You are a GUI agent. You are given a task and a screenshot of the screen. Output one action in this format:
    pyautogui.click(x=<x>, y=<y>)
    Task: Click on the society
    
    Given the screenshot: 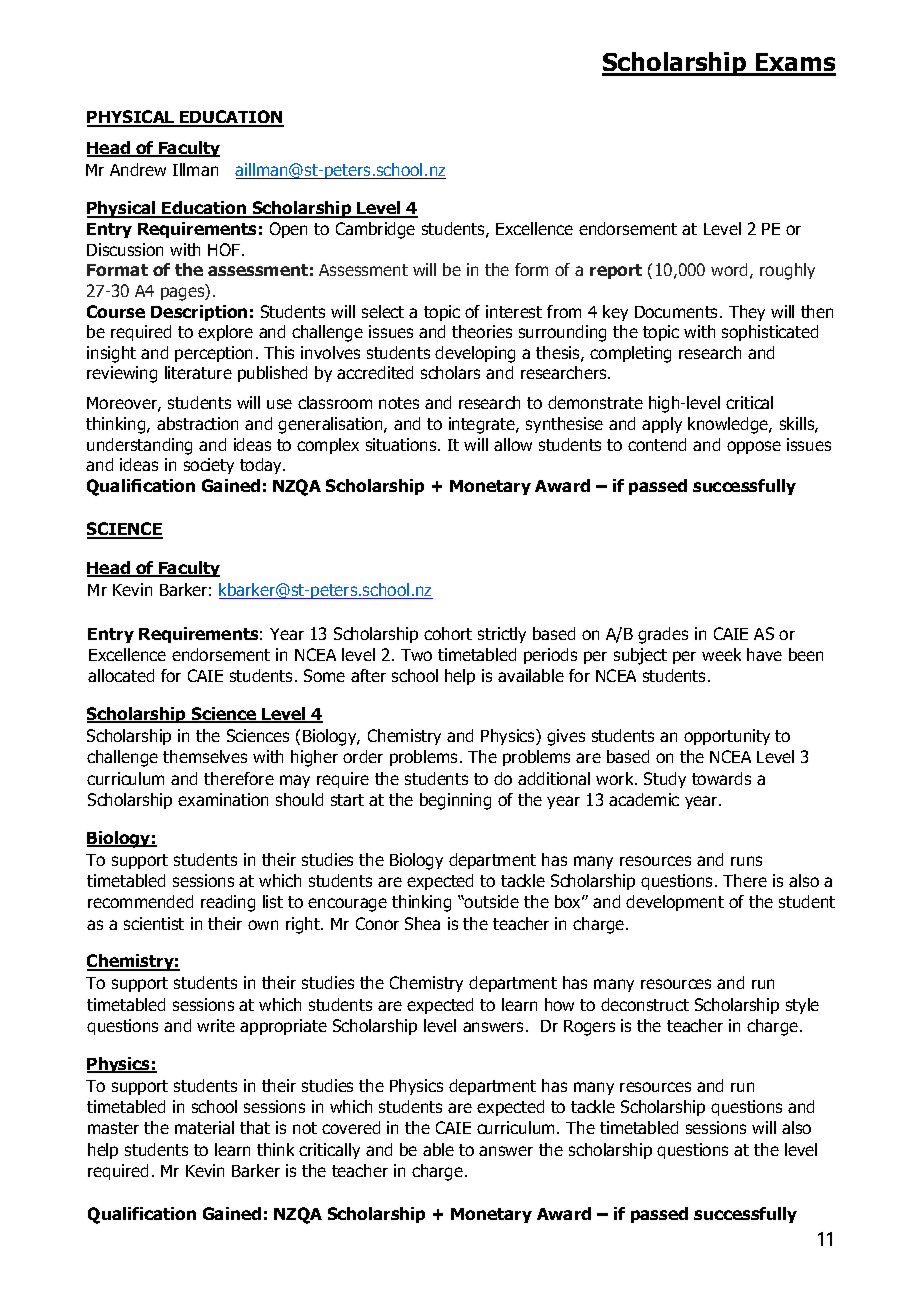 What is the action you would take?
    pyautogui.click(x=209, y=466)
